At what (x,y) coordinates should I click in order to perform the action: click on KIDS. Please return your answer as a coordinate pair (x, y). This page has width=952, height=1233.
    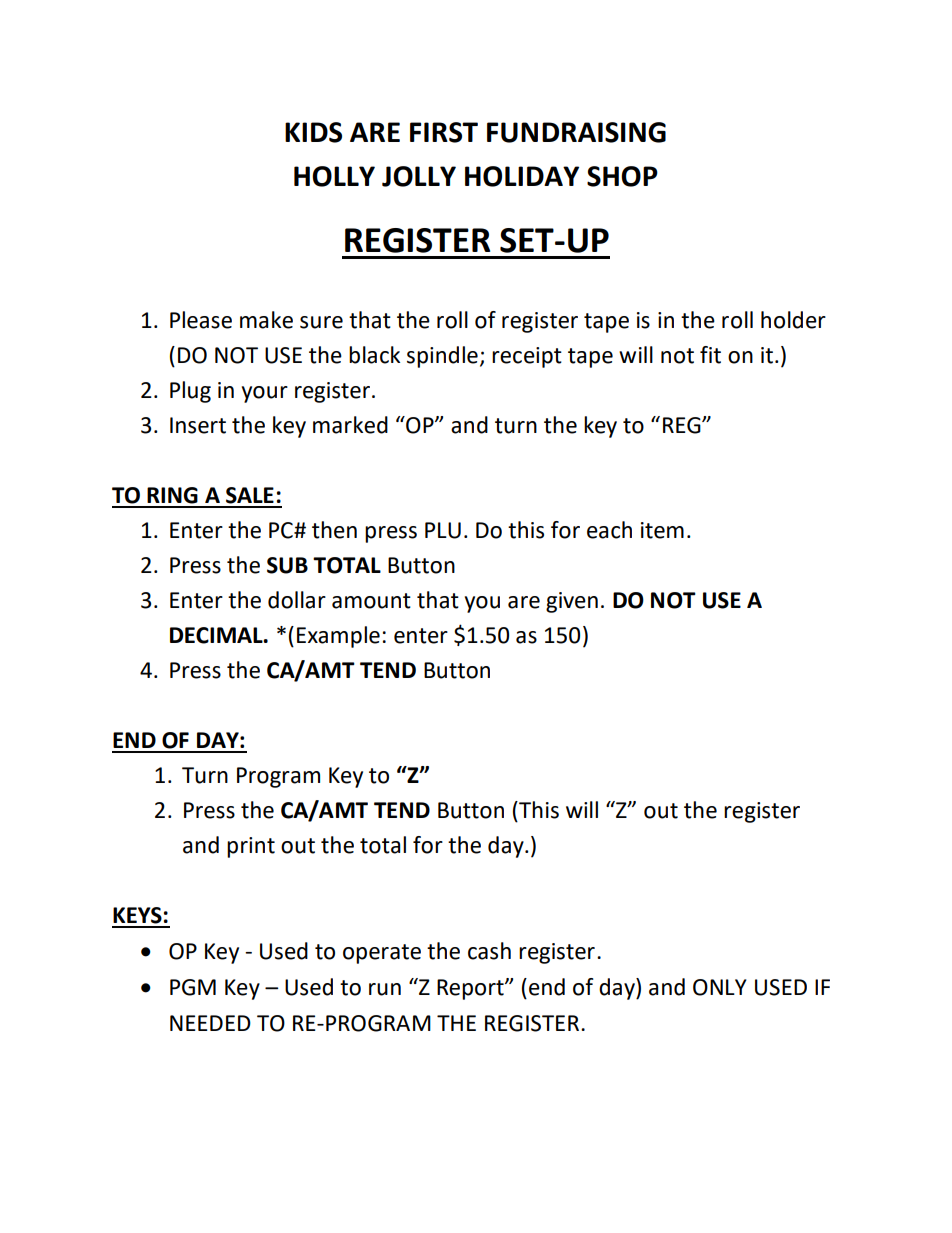
    Looking at the image, I should click on (313, 132).
